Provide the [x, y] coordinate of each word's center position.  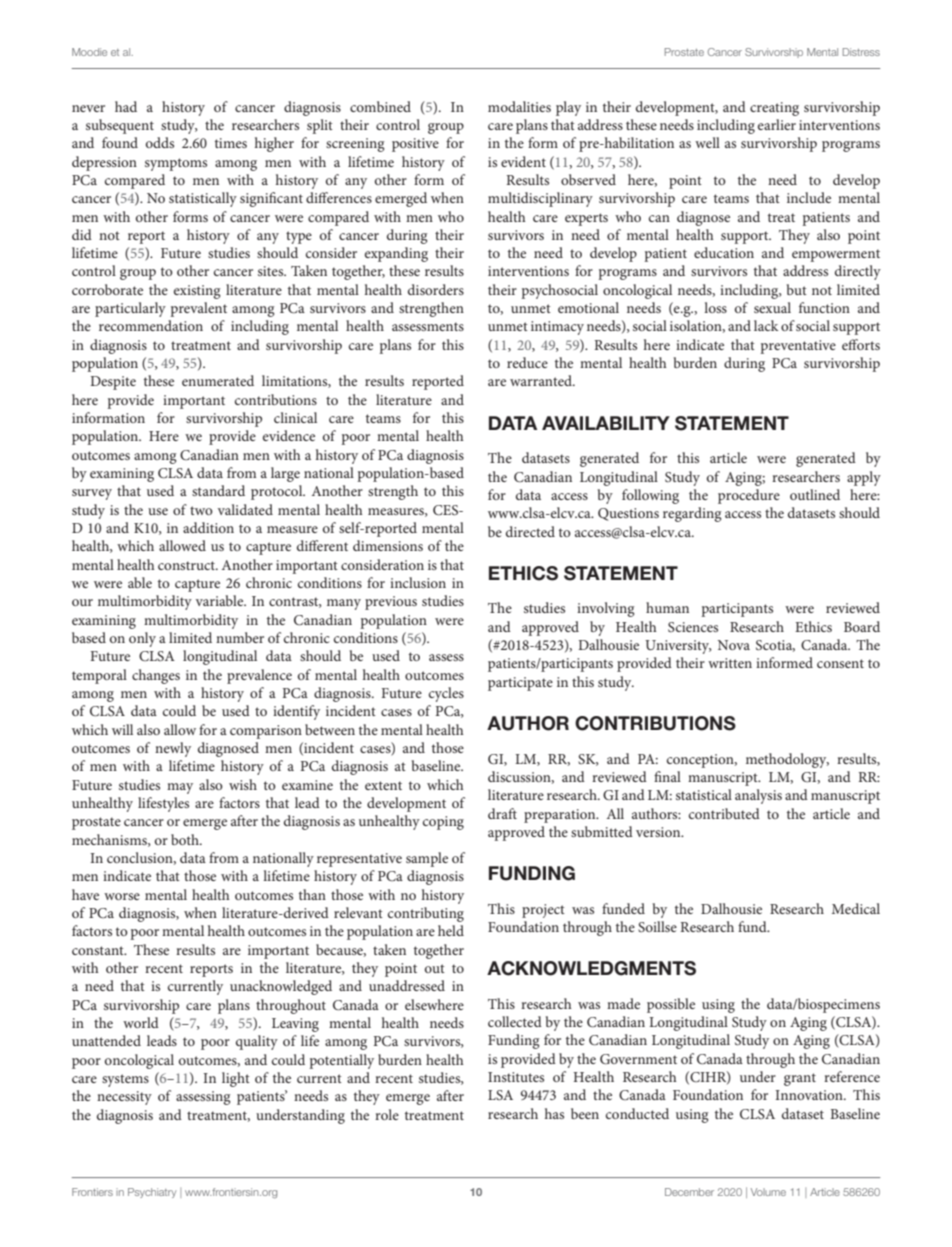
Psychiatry [152, 1193]
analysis [758, 796]
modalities [519, 106]
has [554, 1113]
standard [218, 490]
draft [502, 813]
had [126, 106]
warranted [542, 380]
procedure [749, 496]
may [180, 788]
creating [774, 109]
